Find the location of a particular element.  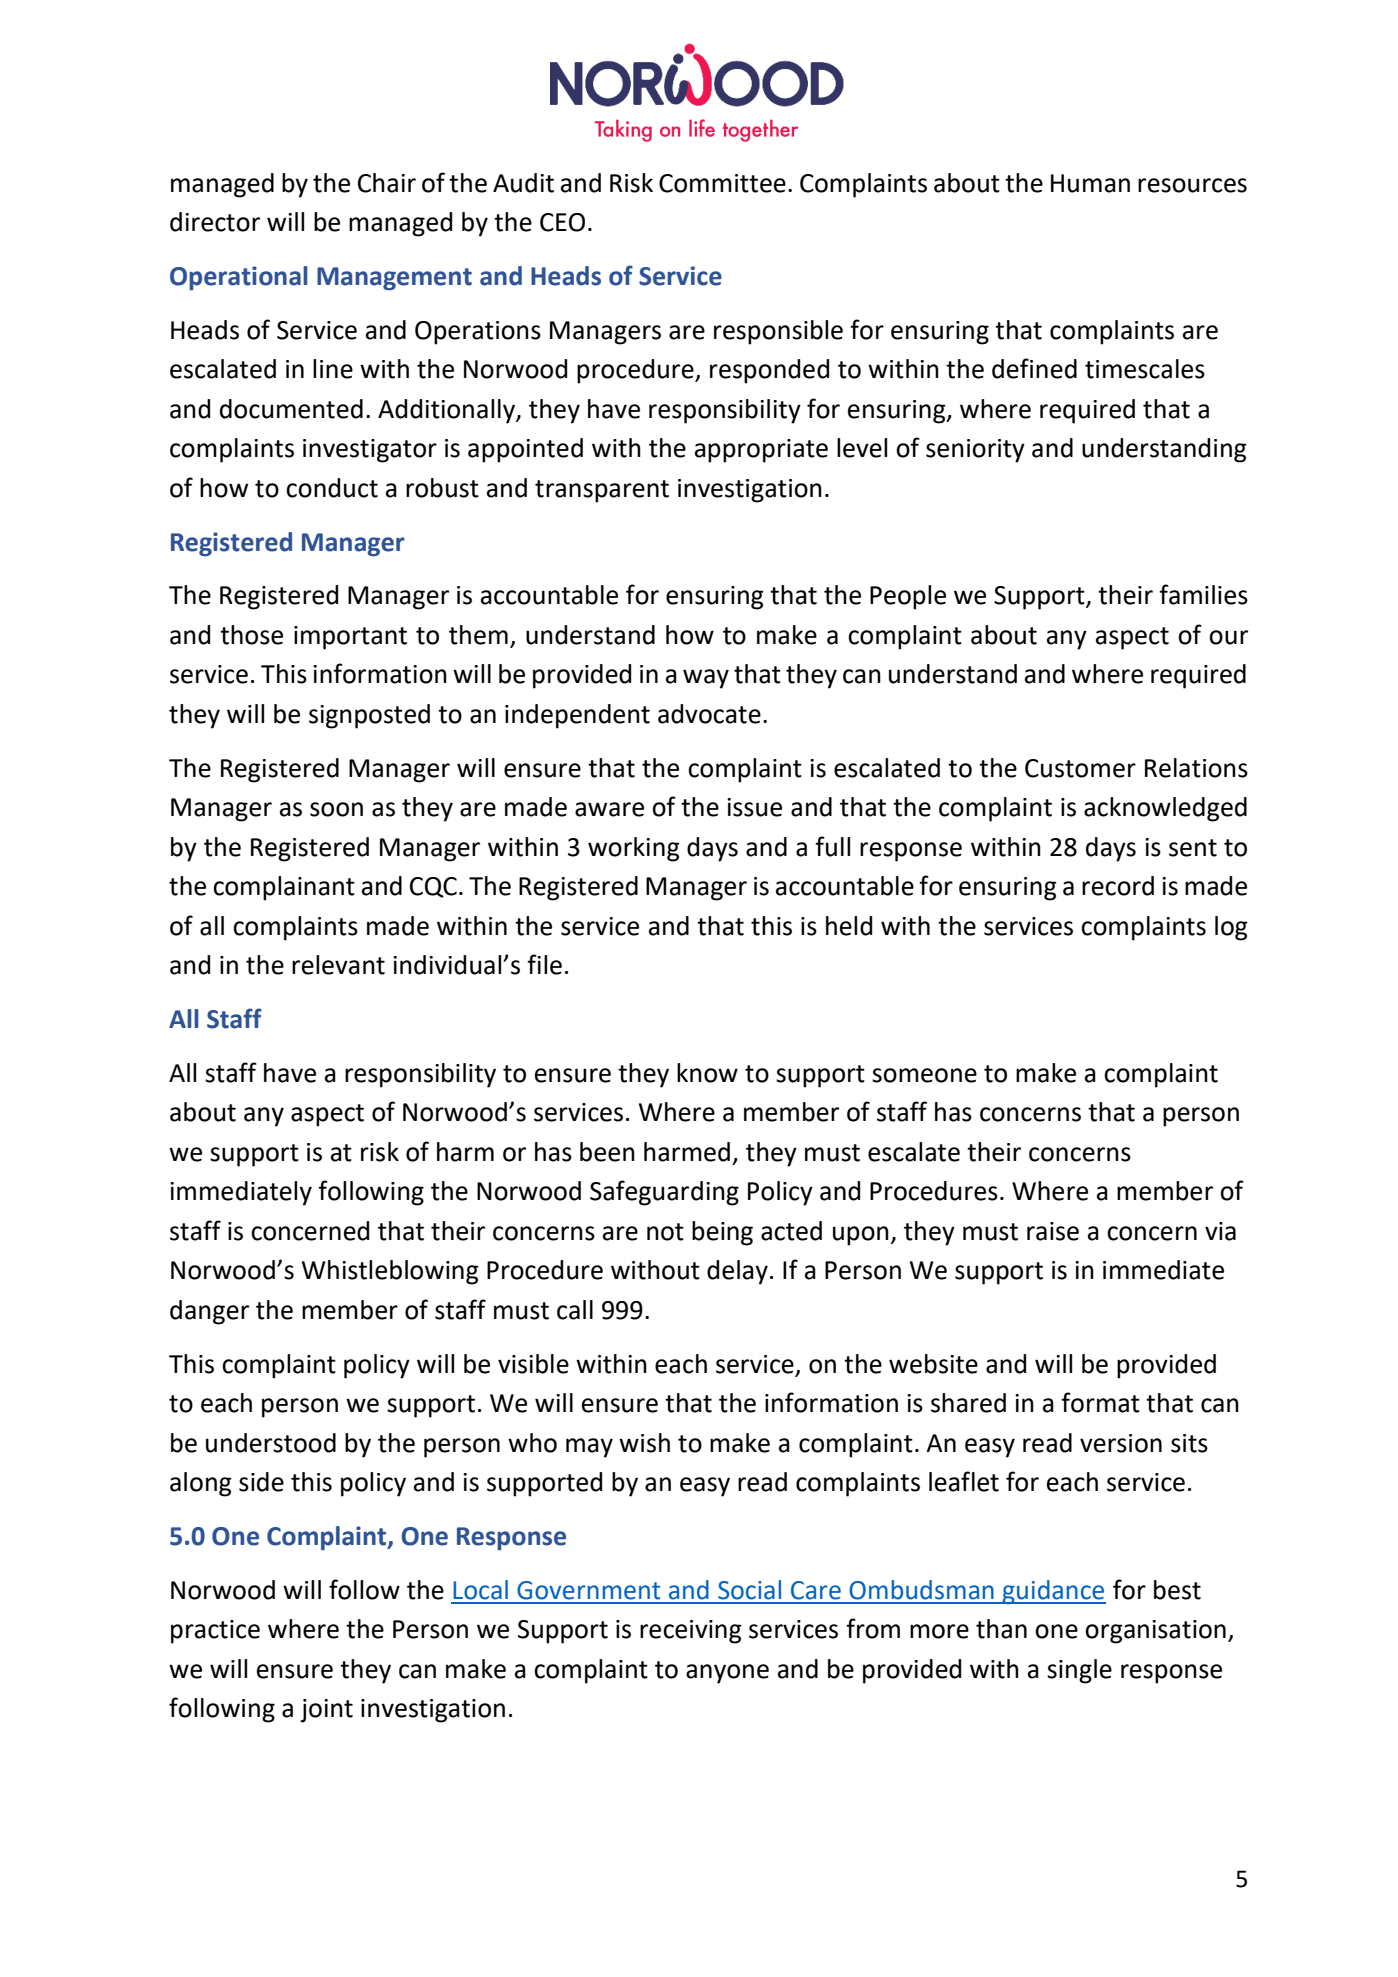

held is located at coordinates (849, 926).
